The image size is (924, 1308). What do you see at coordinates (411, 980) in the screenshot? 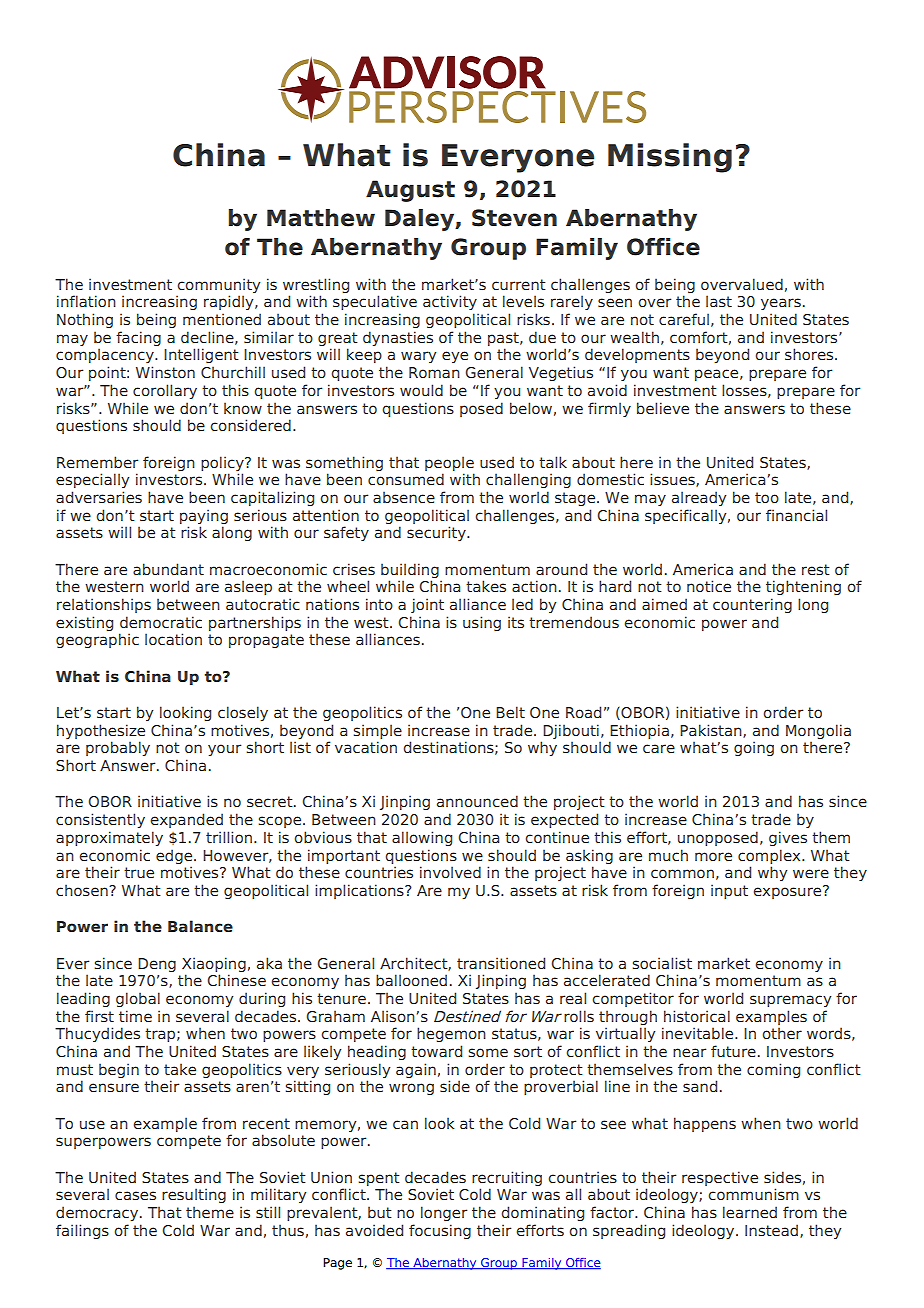
I see `ballooned` at bounding box center [411, 980].
